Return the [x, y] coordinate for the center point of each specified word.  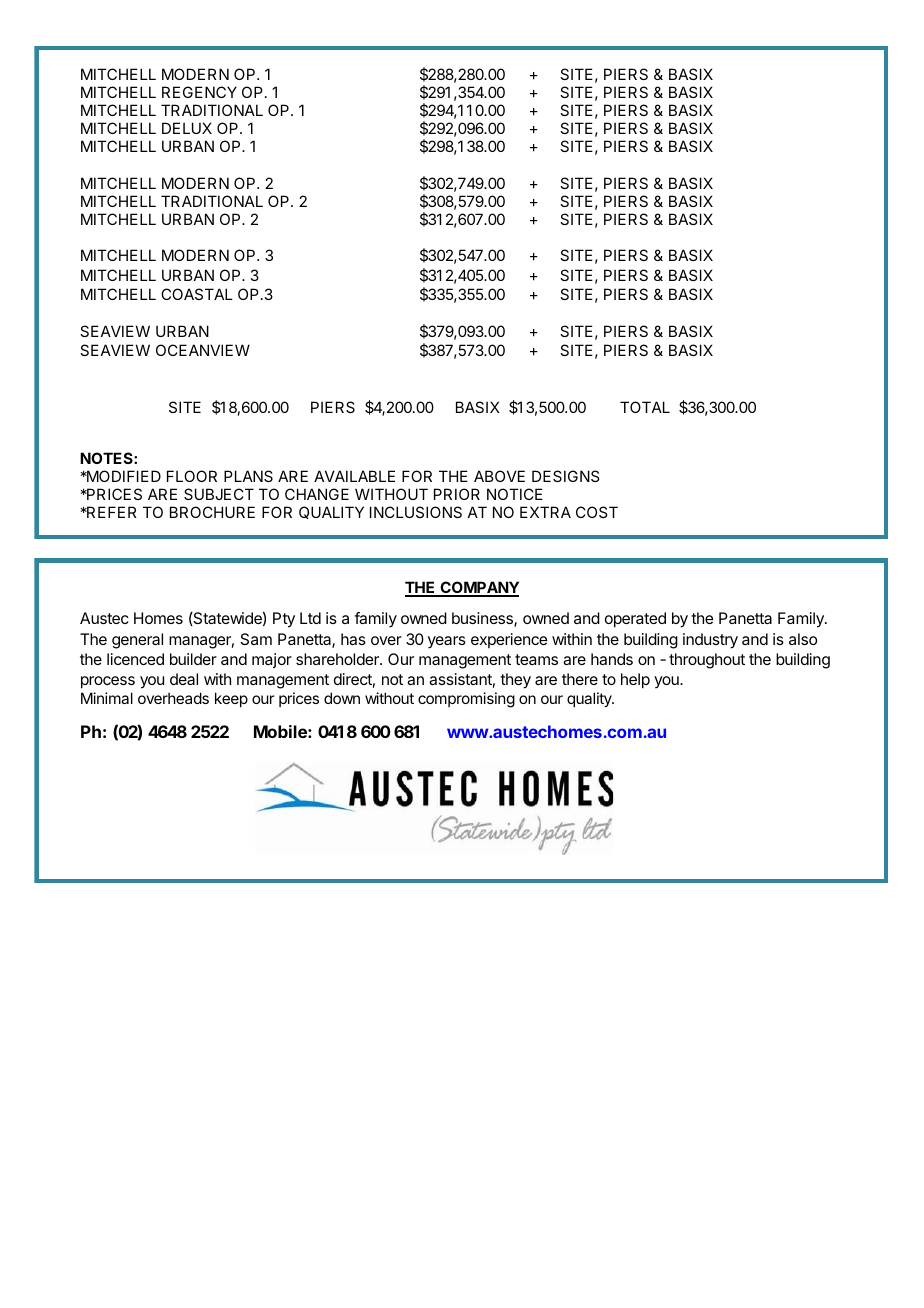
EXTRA [545, 512]
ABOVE [499, 476]
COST [597, 512]
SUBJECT [219, 494]
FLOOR [192, 476]
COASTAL [197, 294]
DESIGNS [565, 476]
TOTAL [645, 407]
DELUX [187, 128]
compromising [466, 700]
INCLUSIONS [416, 512]
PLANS [248, 476]
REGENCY [199, 92]
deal [184, 679]
